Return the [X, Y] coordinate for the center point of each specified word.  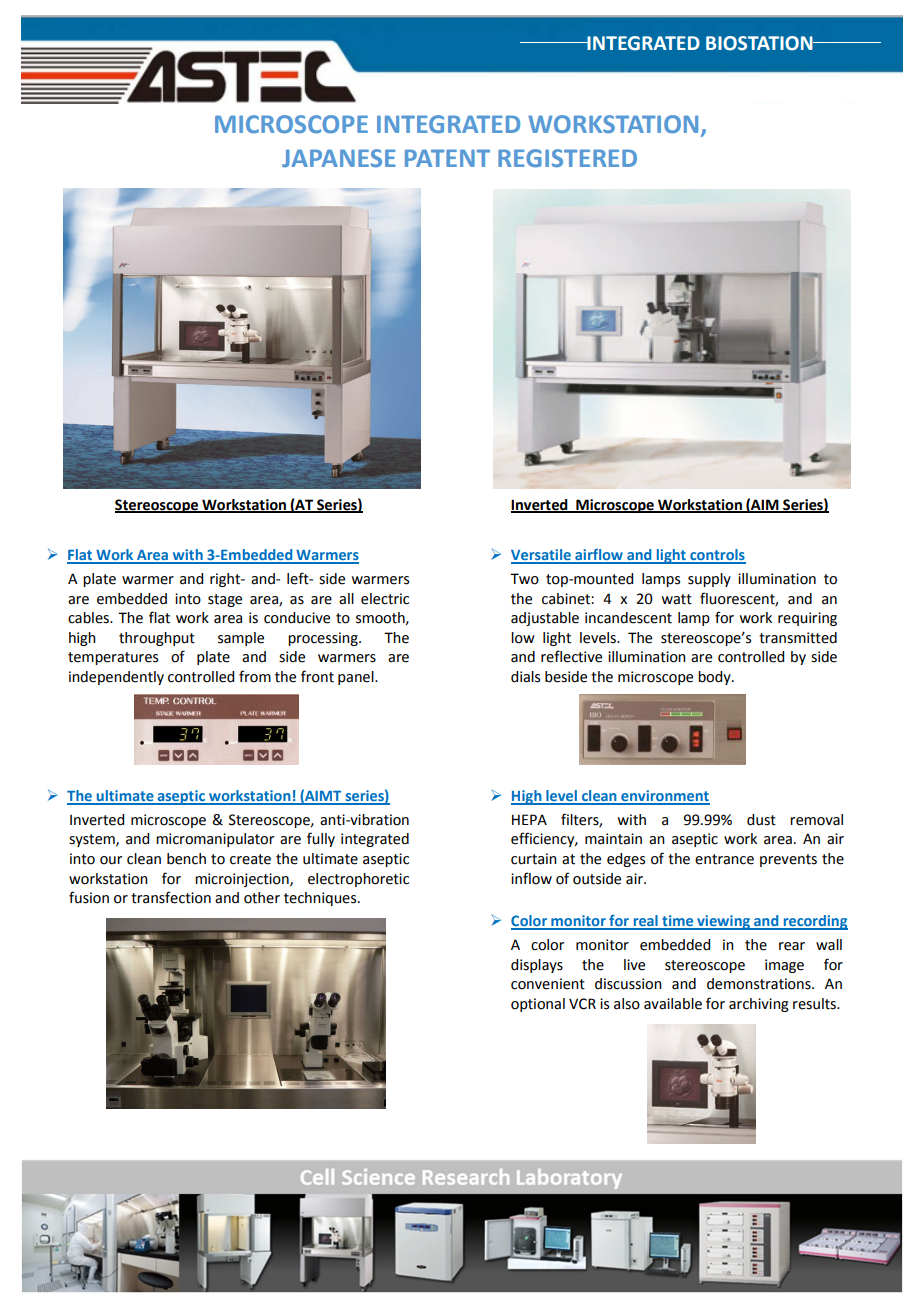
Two [524, 579]
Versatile [542, 556]
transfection [171, 897]
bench [186, 859]
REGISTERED [567, 158]
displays [537, 966]
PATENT [447, 158]
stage [225, 600]
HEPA [529, 819]
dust [761, 820]
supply [709, 580]
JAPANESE [339, 158]
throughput [157, 639]
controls [717, 556]
